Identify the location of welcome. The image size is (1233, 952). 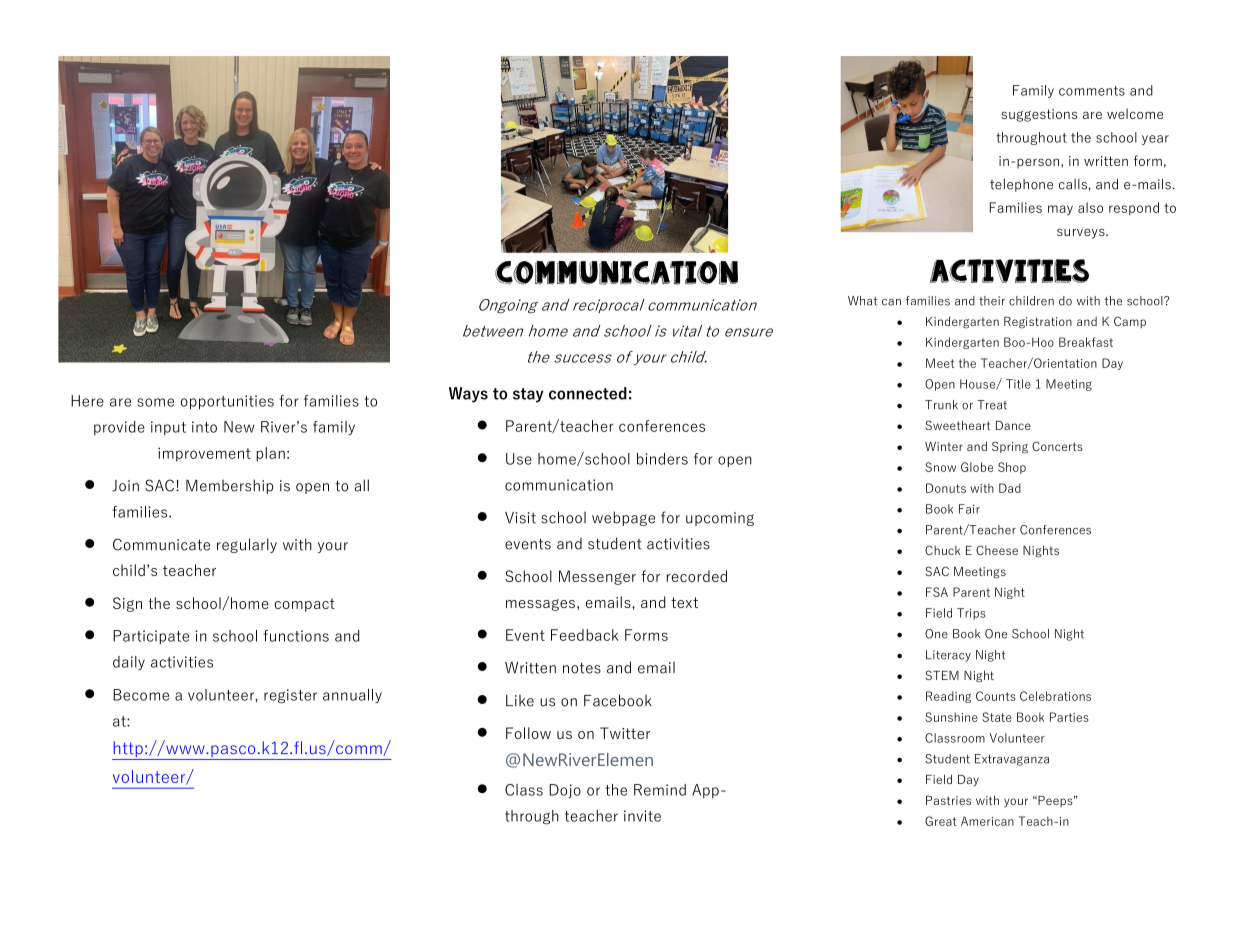
(1135, 113).
